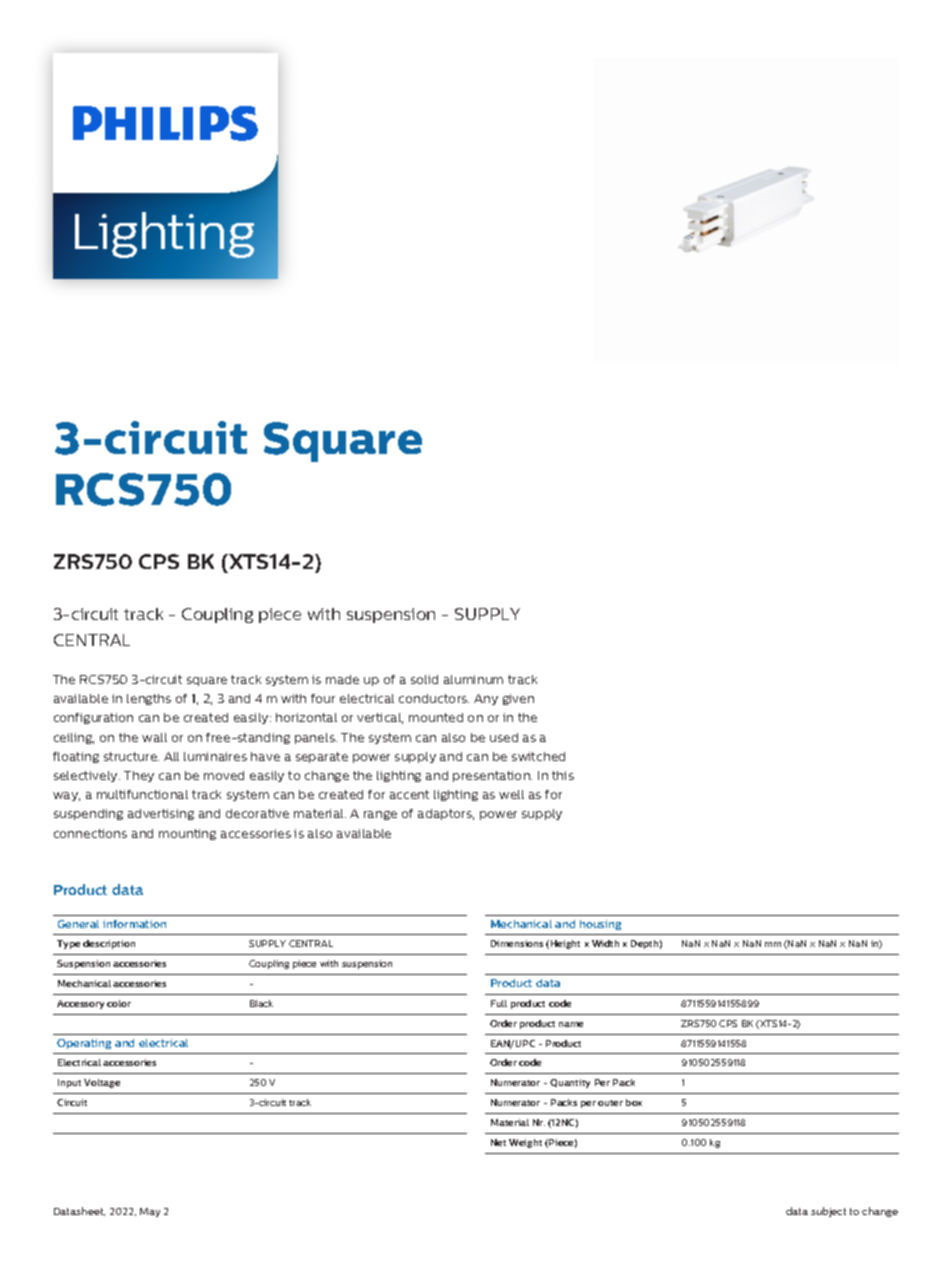  I want to click on given, so click(518, 699).
